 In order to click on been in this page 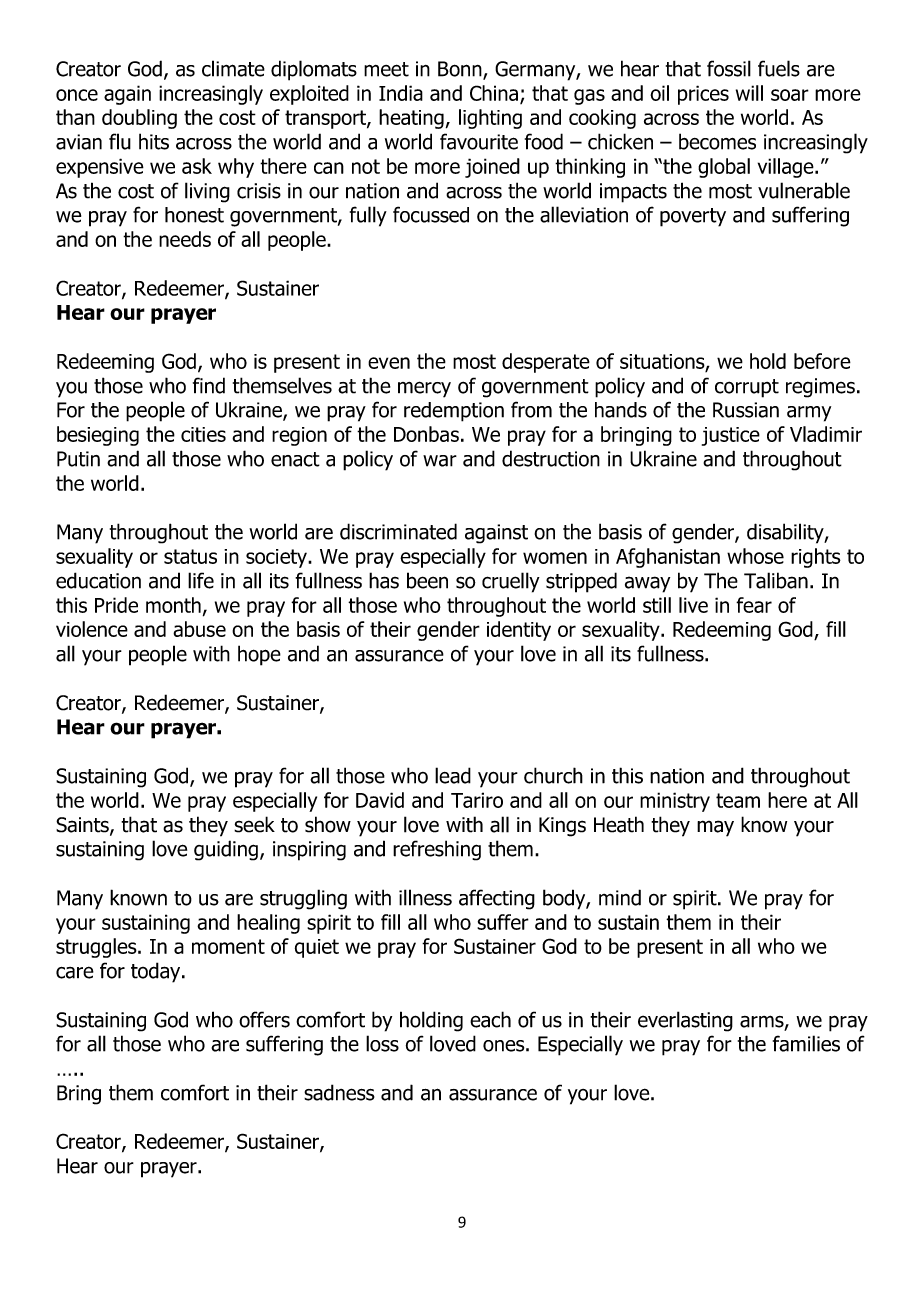, I will do `click(427, 580)`.
